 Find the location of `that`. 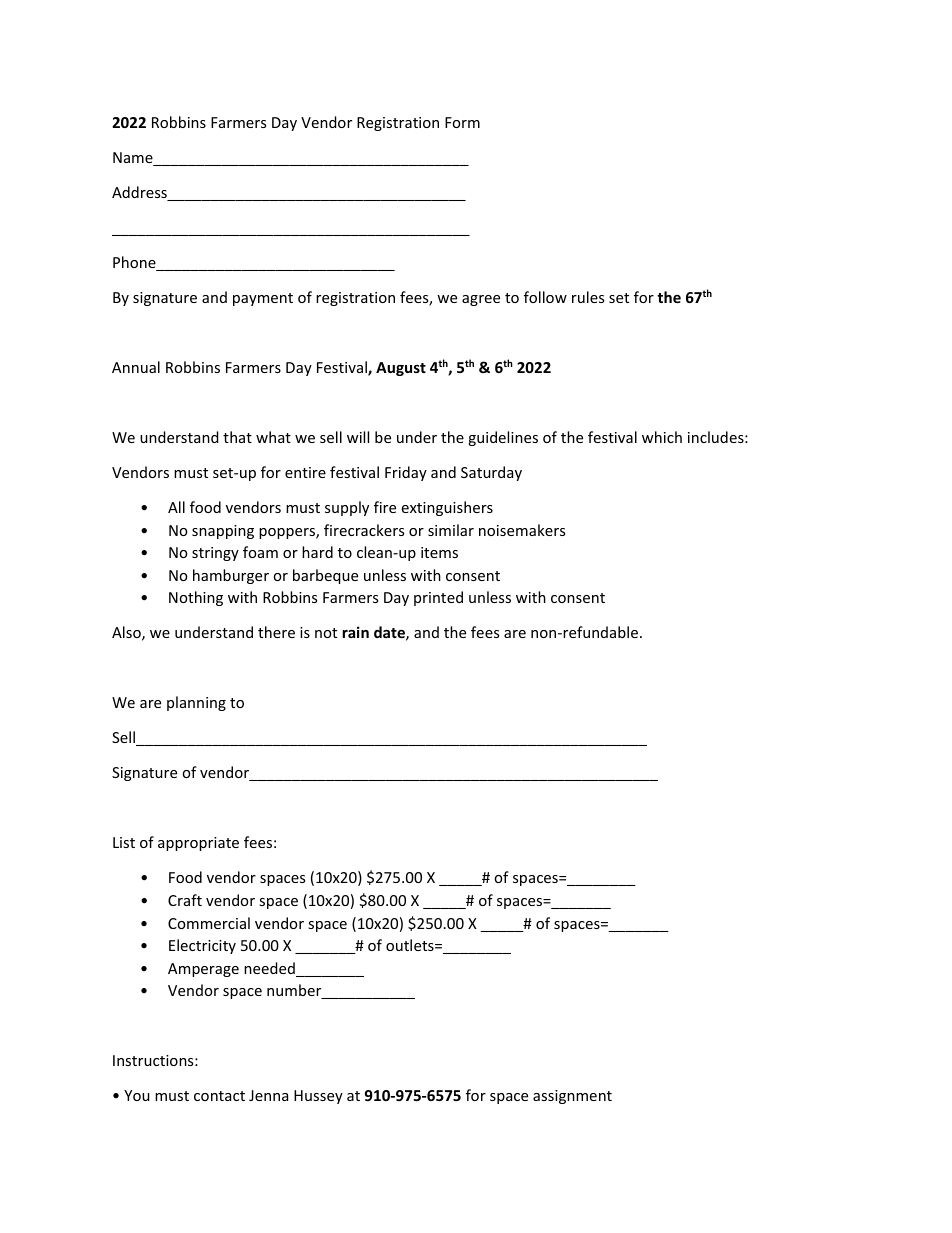

that is located at coordinates (237, 437).
